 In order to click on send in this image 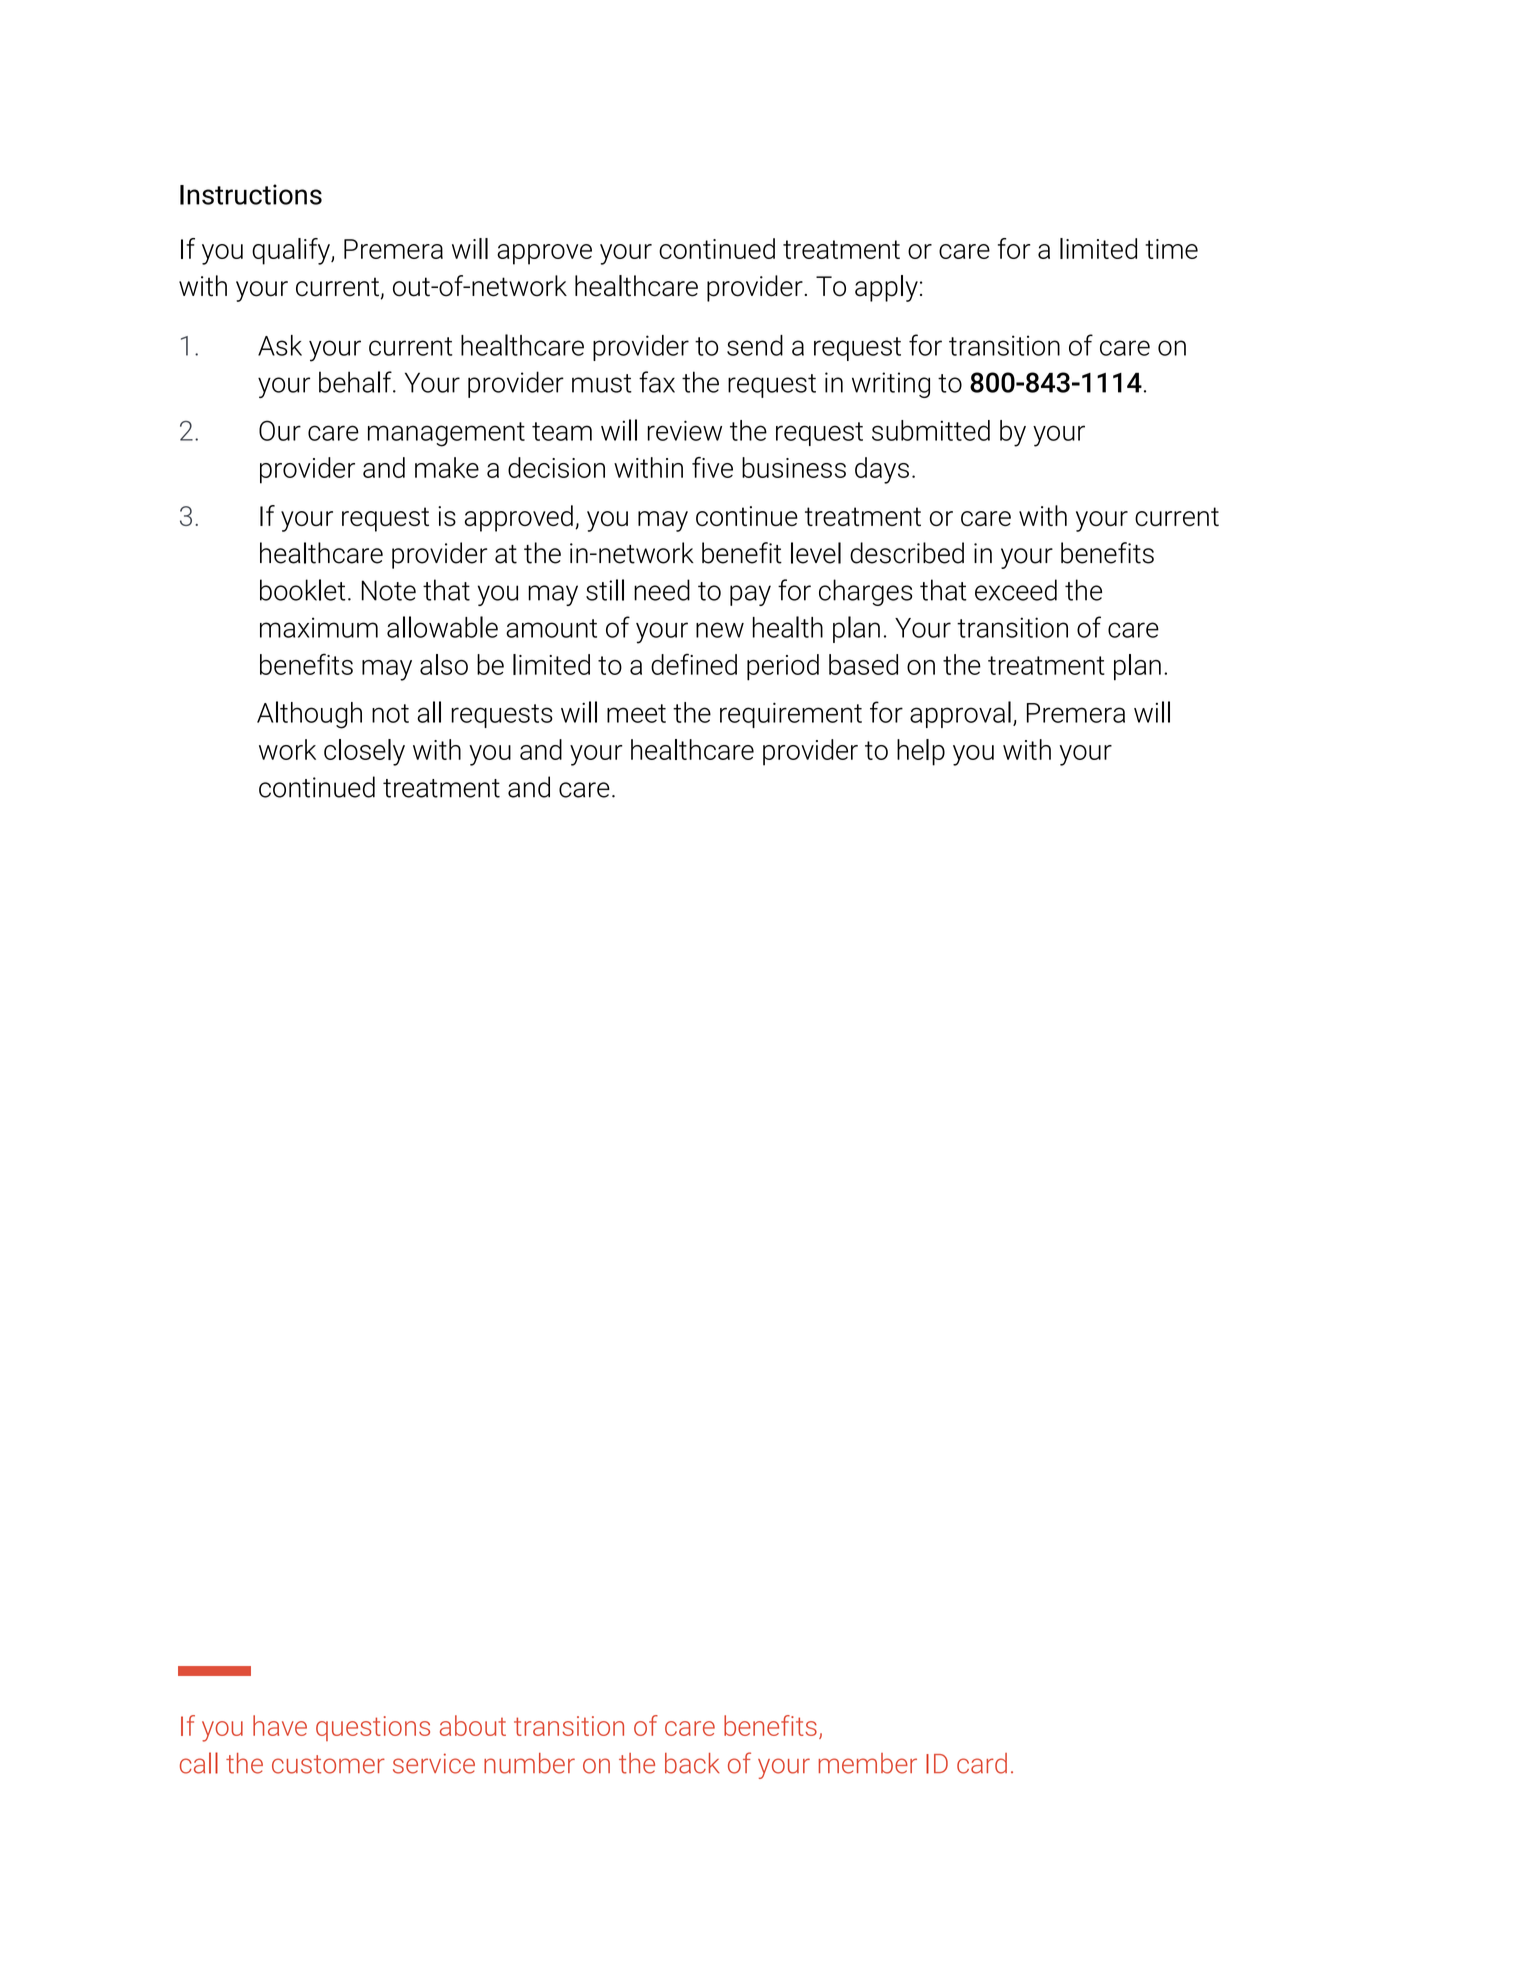, I will do `click(755, 345)`.
